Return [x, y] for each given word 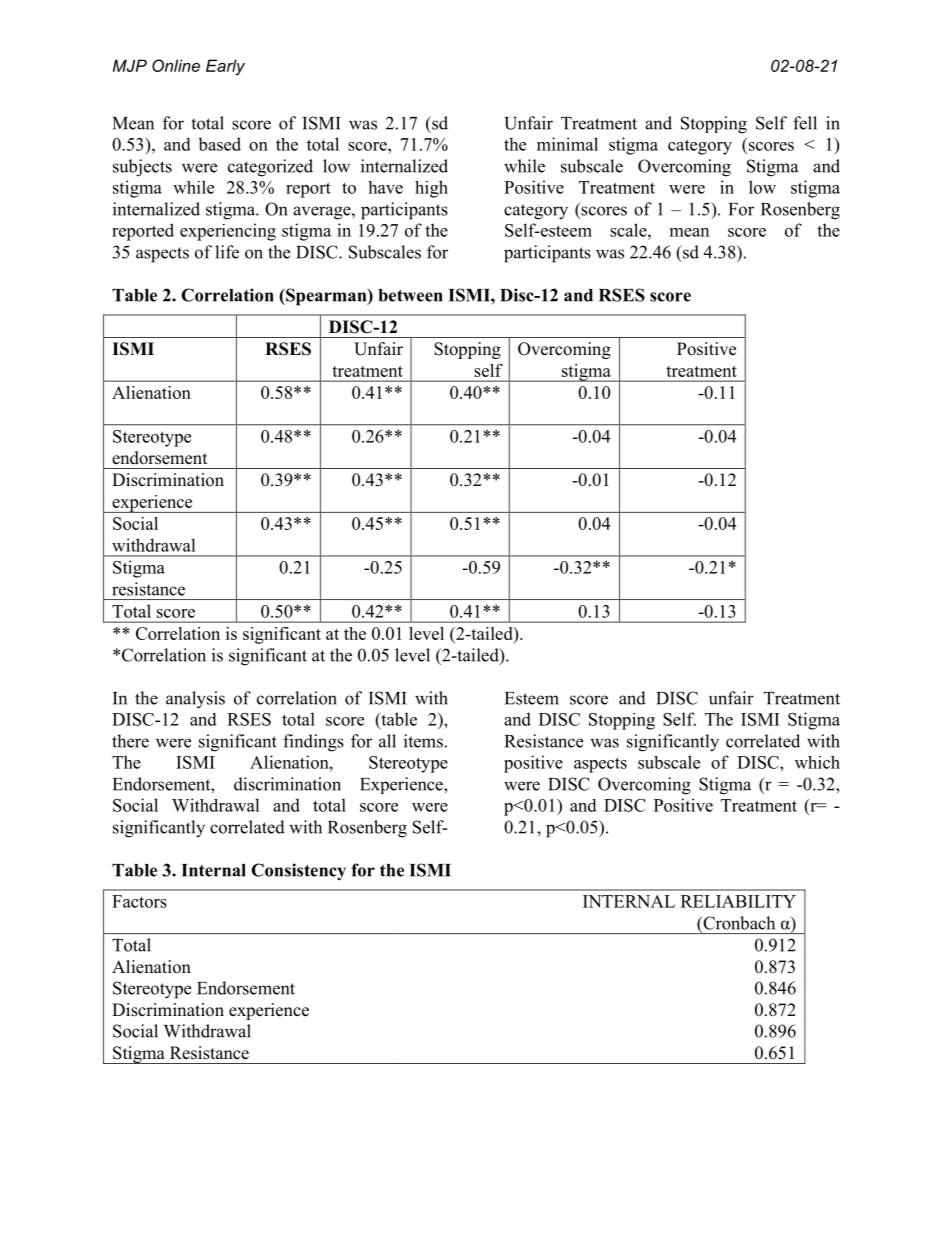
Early [225, 67]
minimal [567, 144]
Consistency [298, 872]
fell [805, 123]
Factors [139, 901]
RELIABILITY [738, 901]
